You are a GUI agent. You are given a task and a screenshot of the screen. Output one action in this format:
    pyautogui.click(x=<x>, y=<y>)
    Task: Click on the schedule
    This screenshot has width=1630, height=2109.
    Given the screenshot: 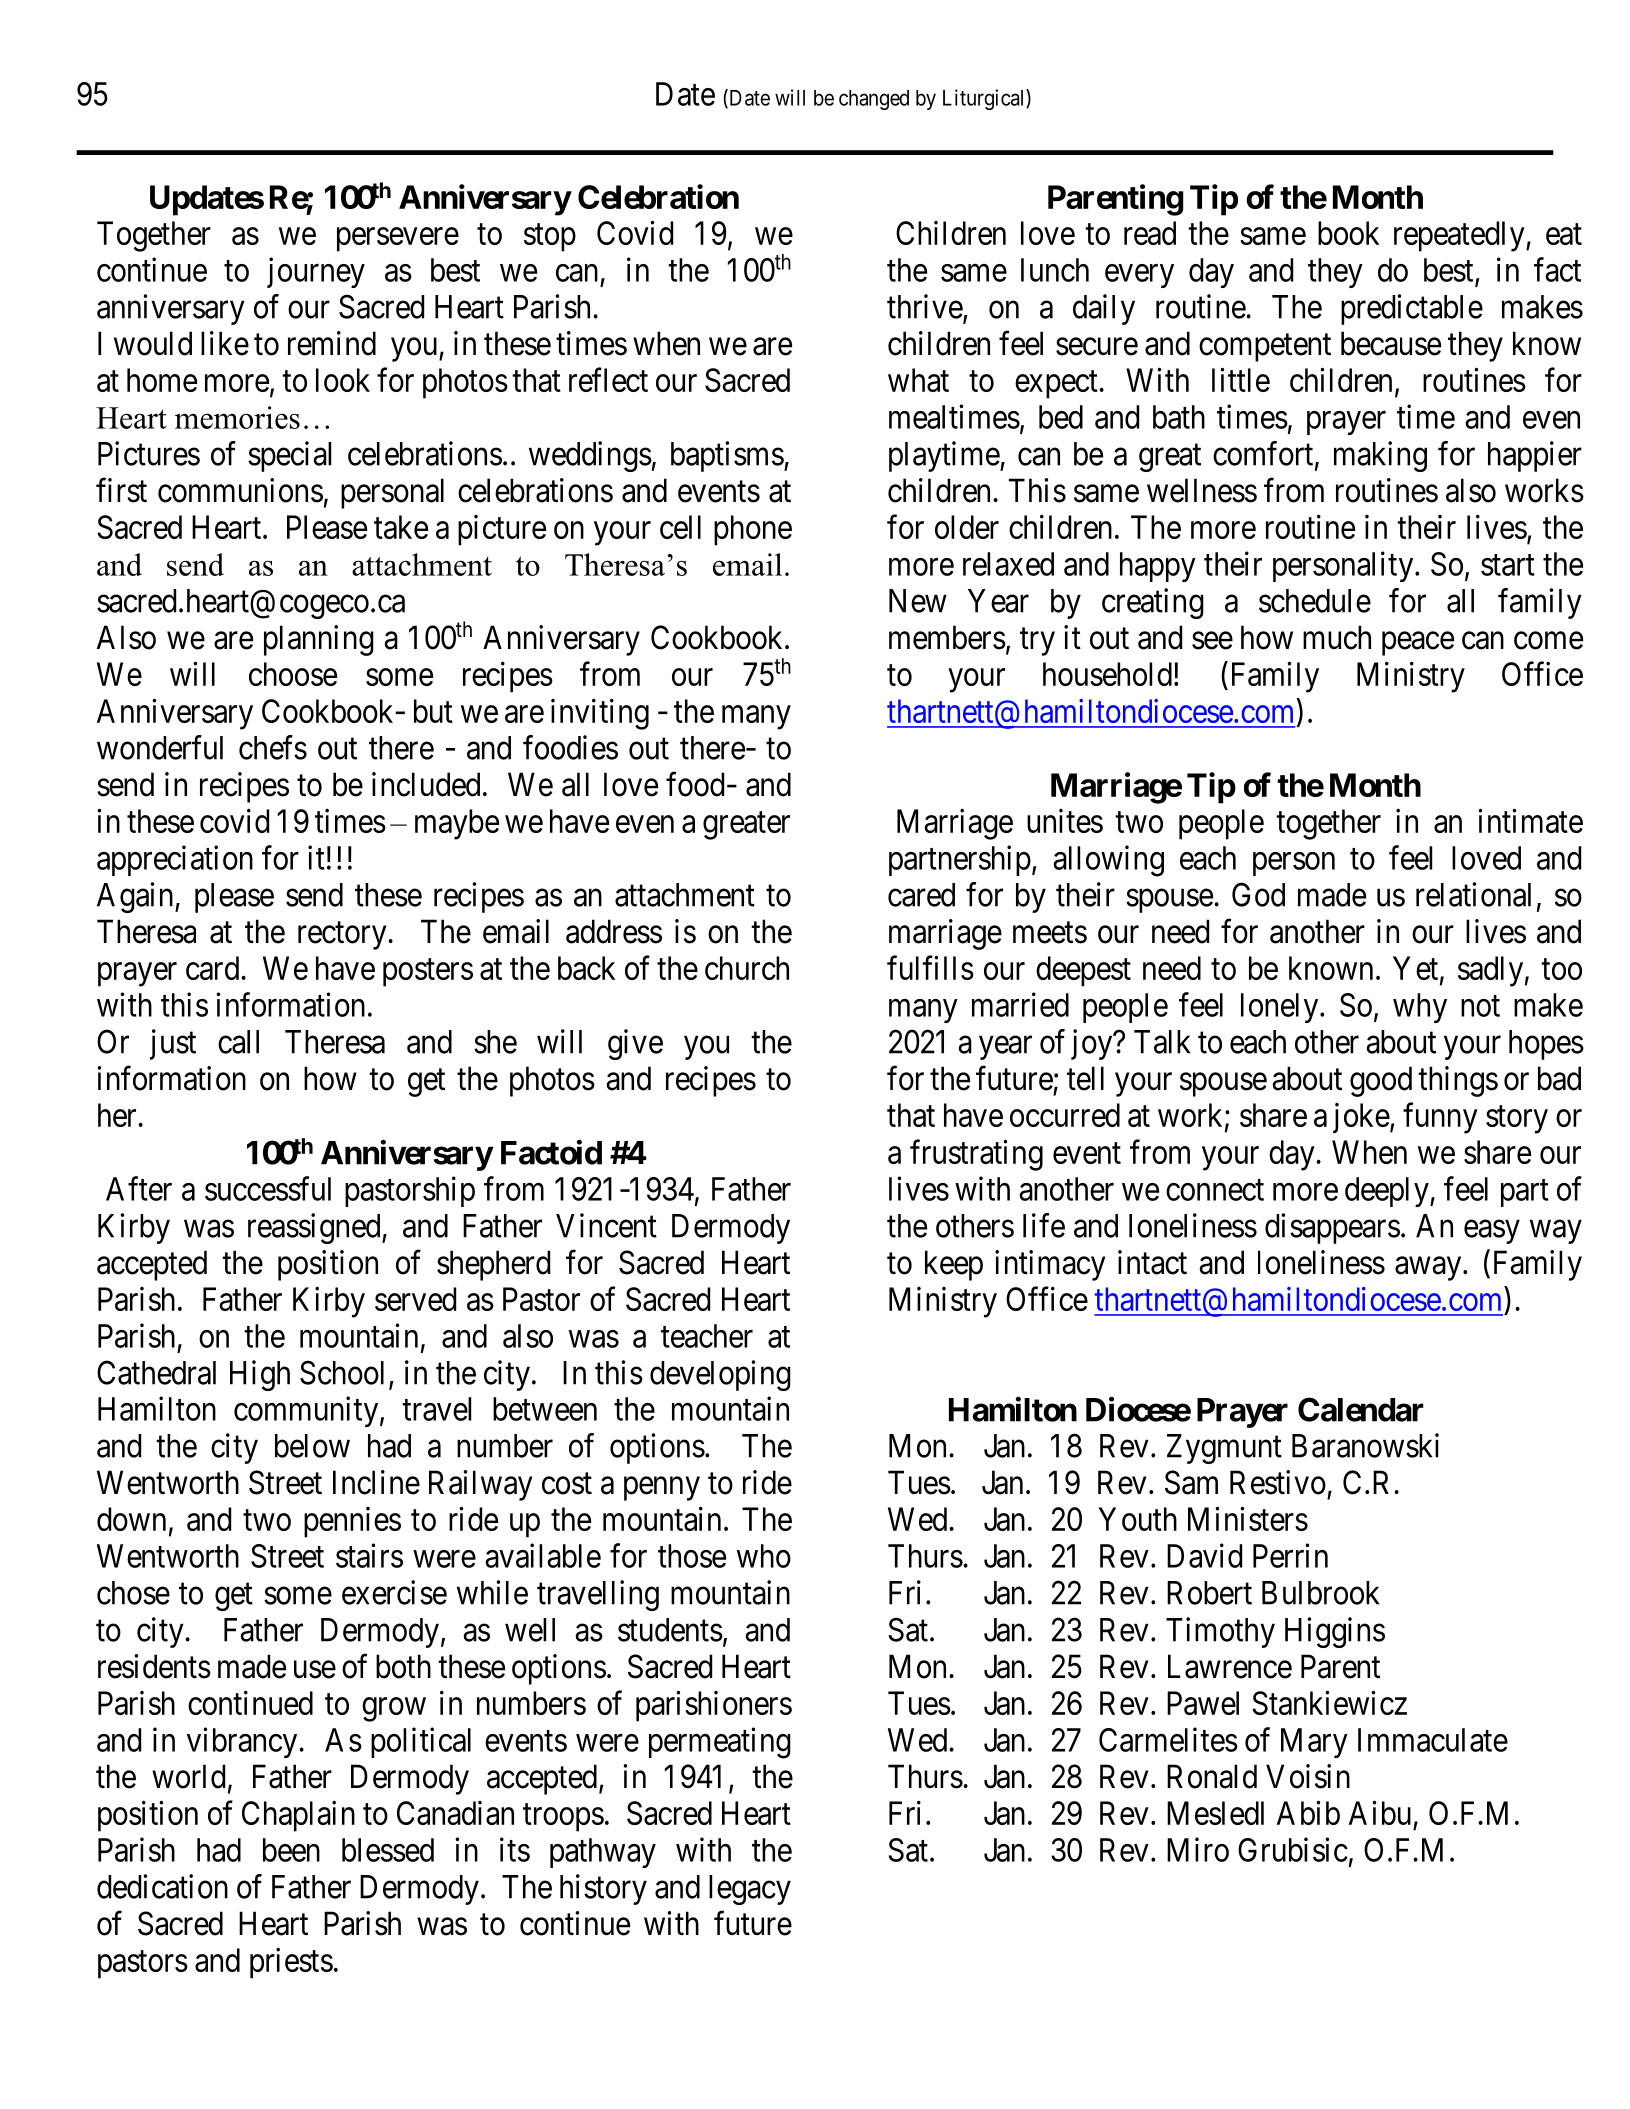 What is the action you would take?
    pyautogui.click(x=1315, y=601)
